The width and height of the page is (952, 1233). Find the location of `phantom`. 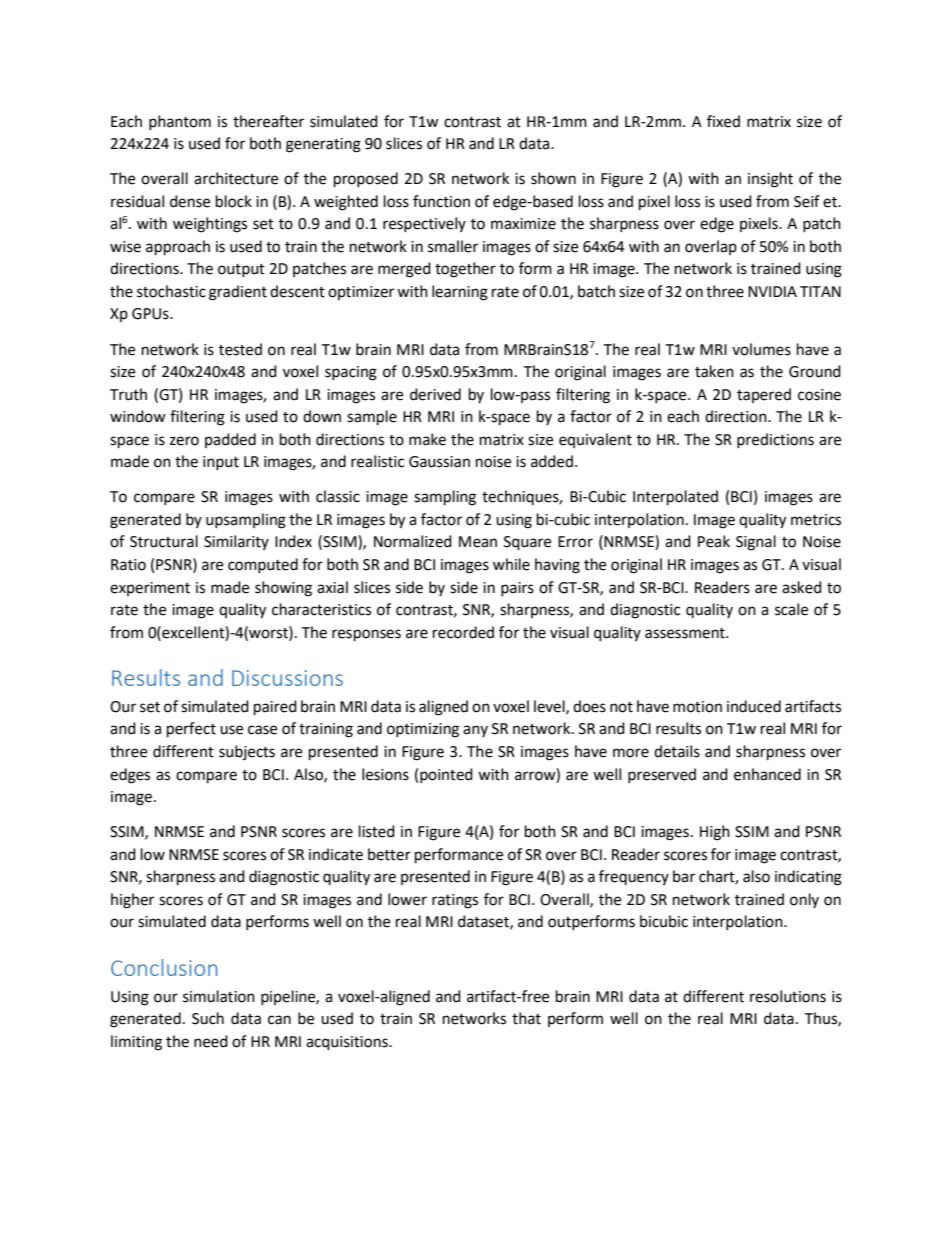

phantom is located at coordinates (180, 122).
